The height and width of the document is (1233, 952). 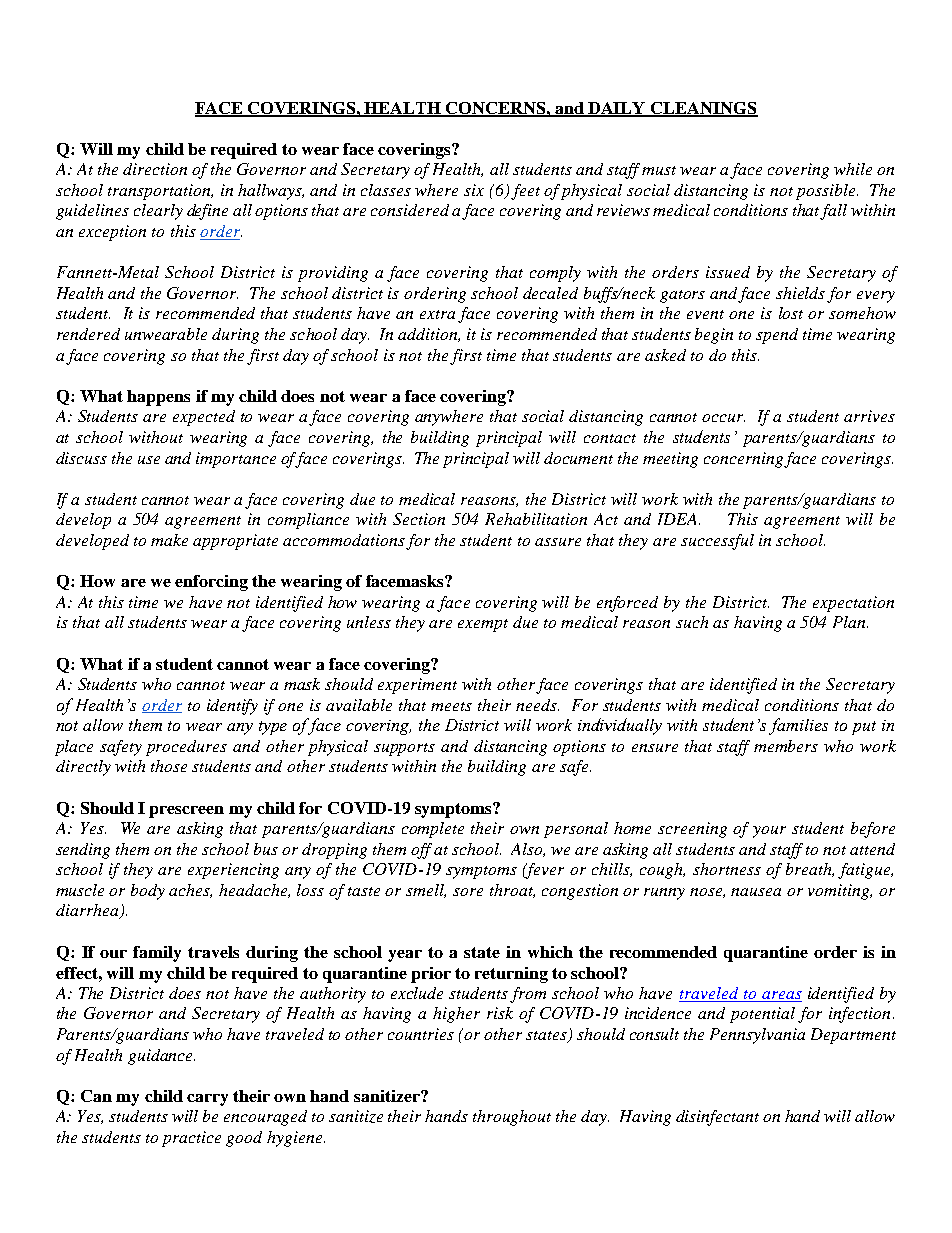 I want to click on while, so click(x=853, y=169).
